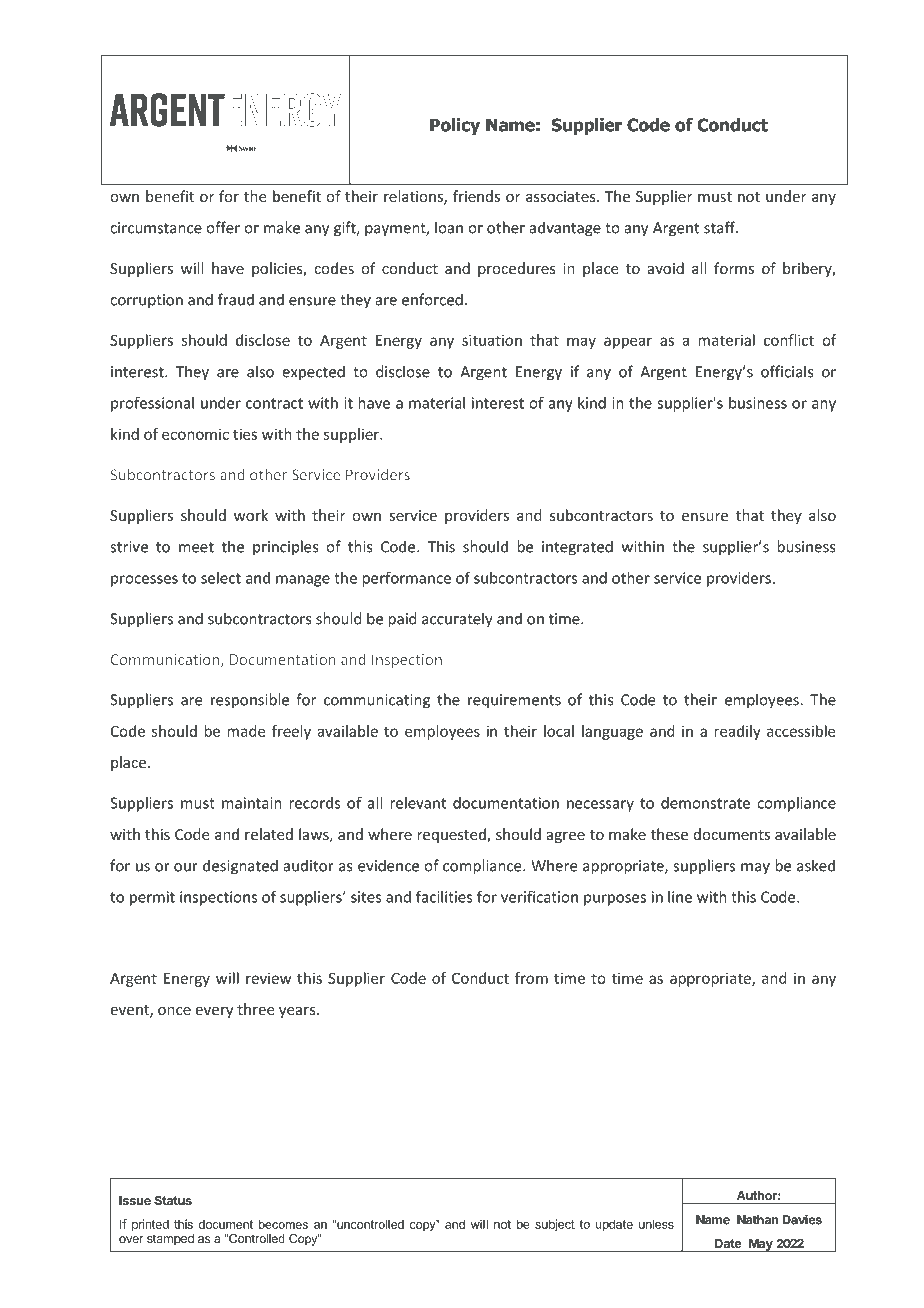  Describe the element at coordinates (251, 515) in the page. I see `work` at that location.
